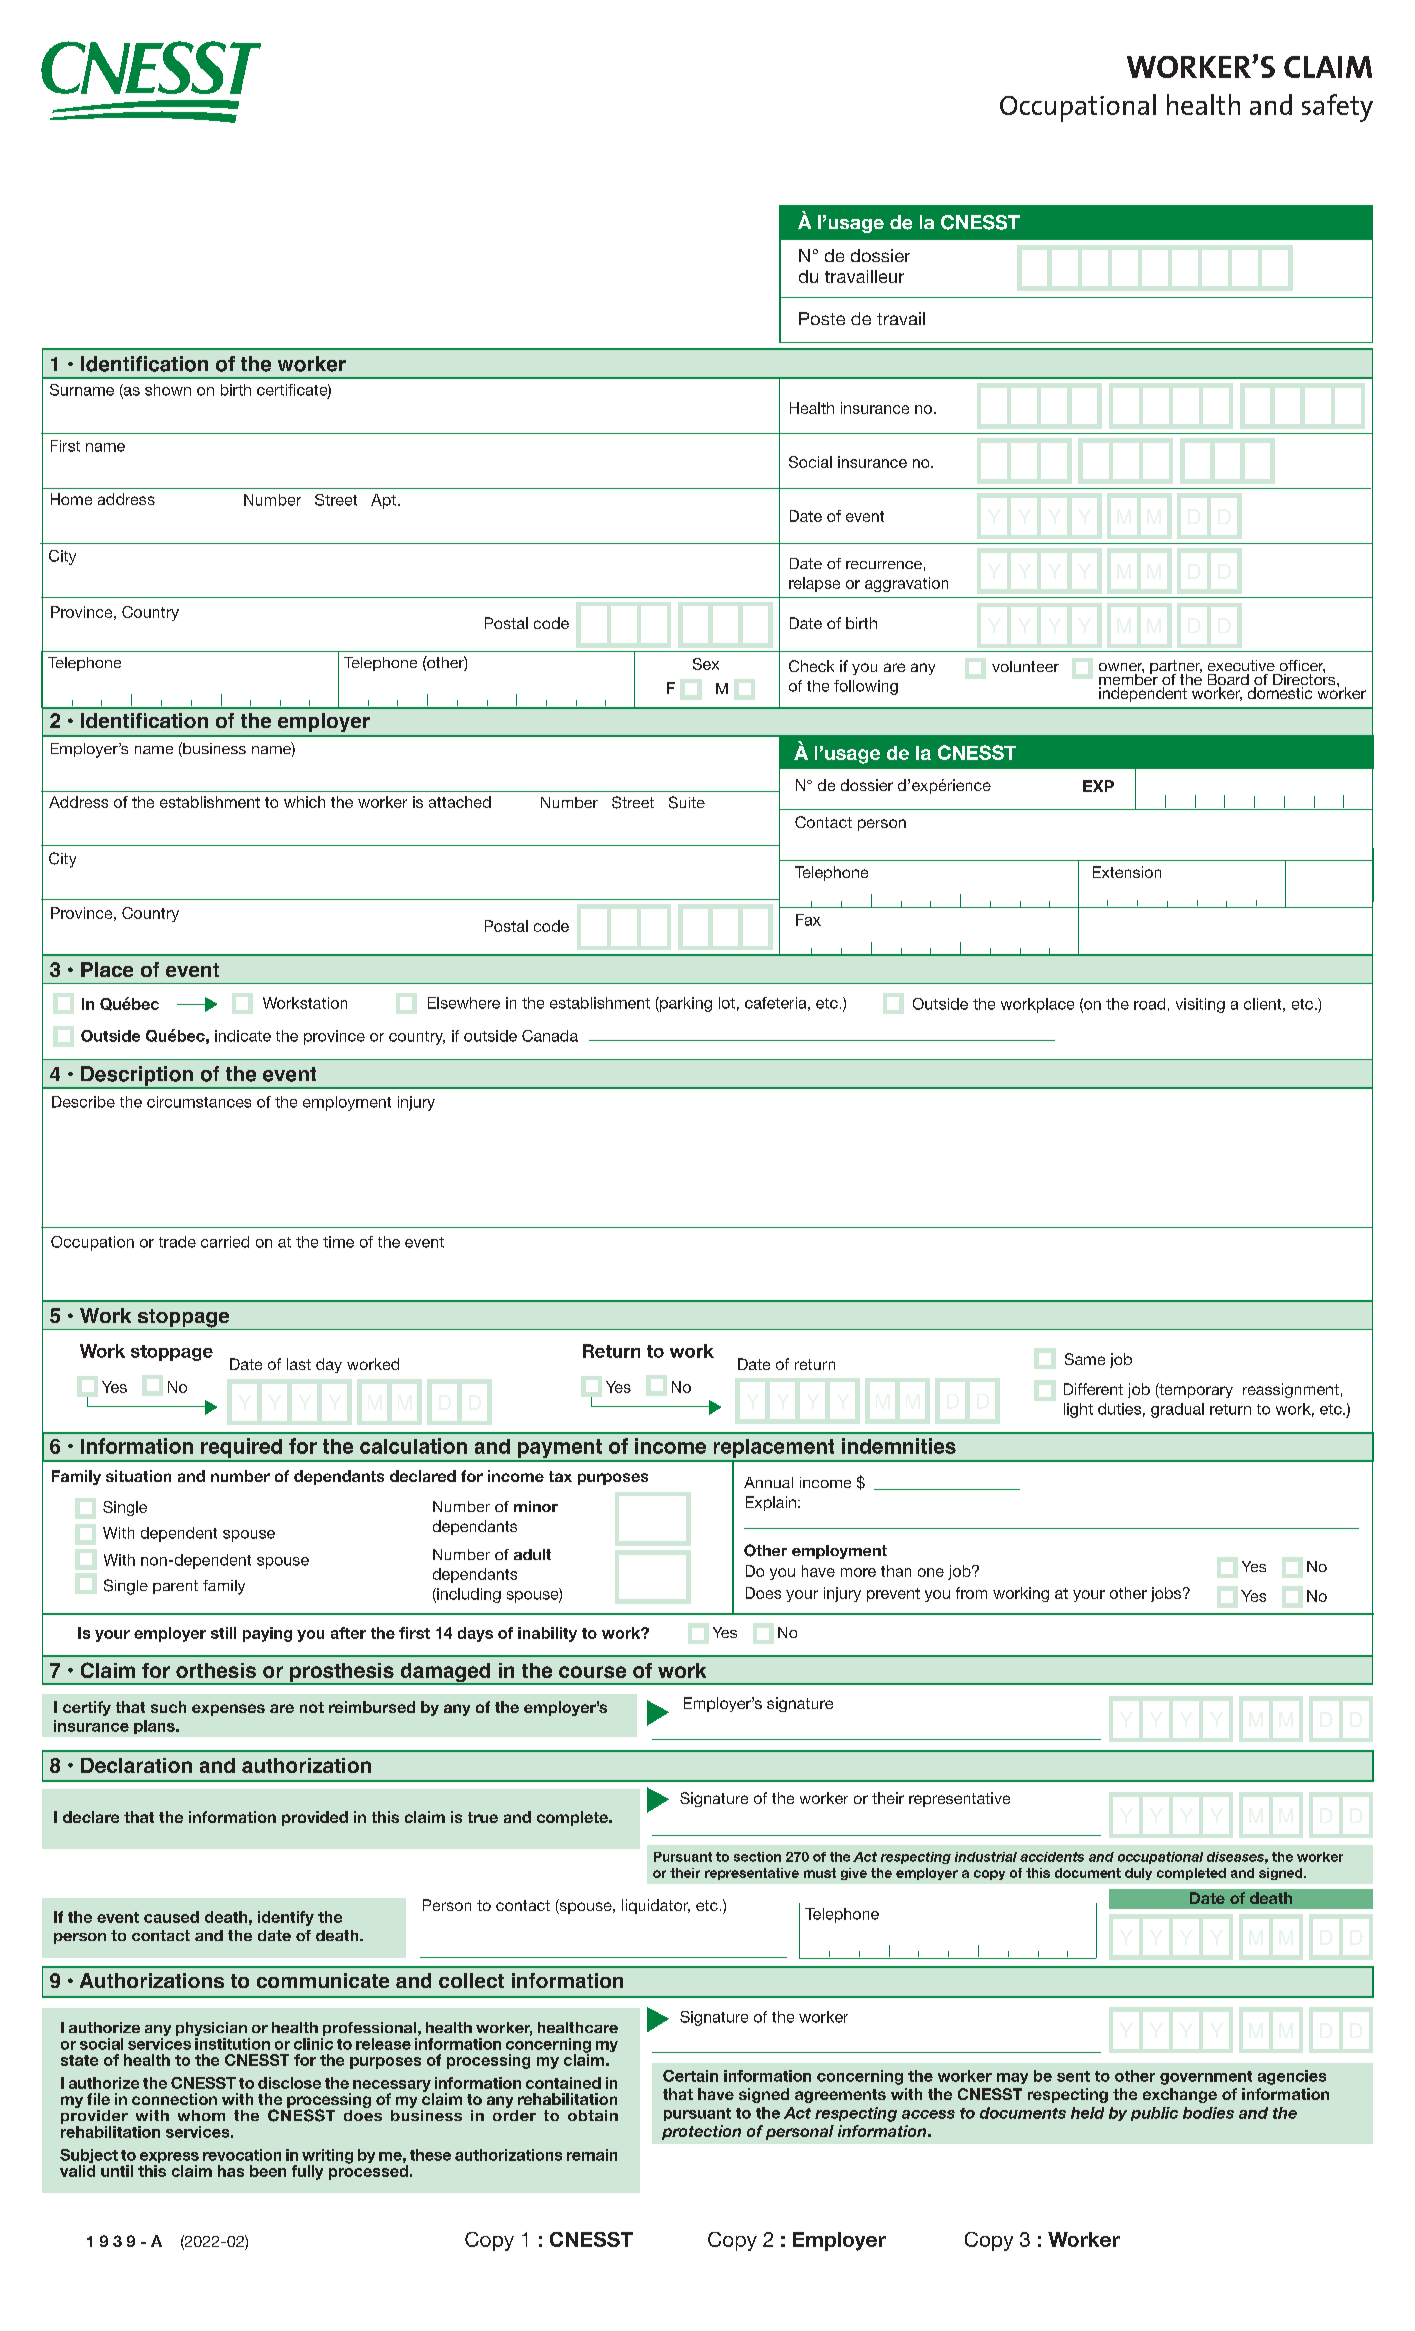 The image size is (1415, 2331). What do you see at coordinates (884, 565) in the screenshot?
I see `recurrence` at bounding box center [884, 565].
